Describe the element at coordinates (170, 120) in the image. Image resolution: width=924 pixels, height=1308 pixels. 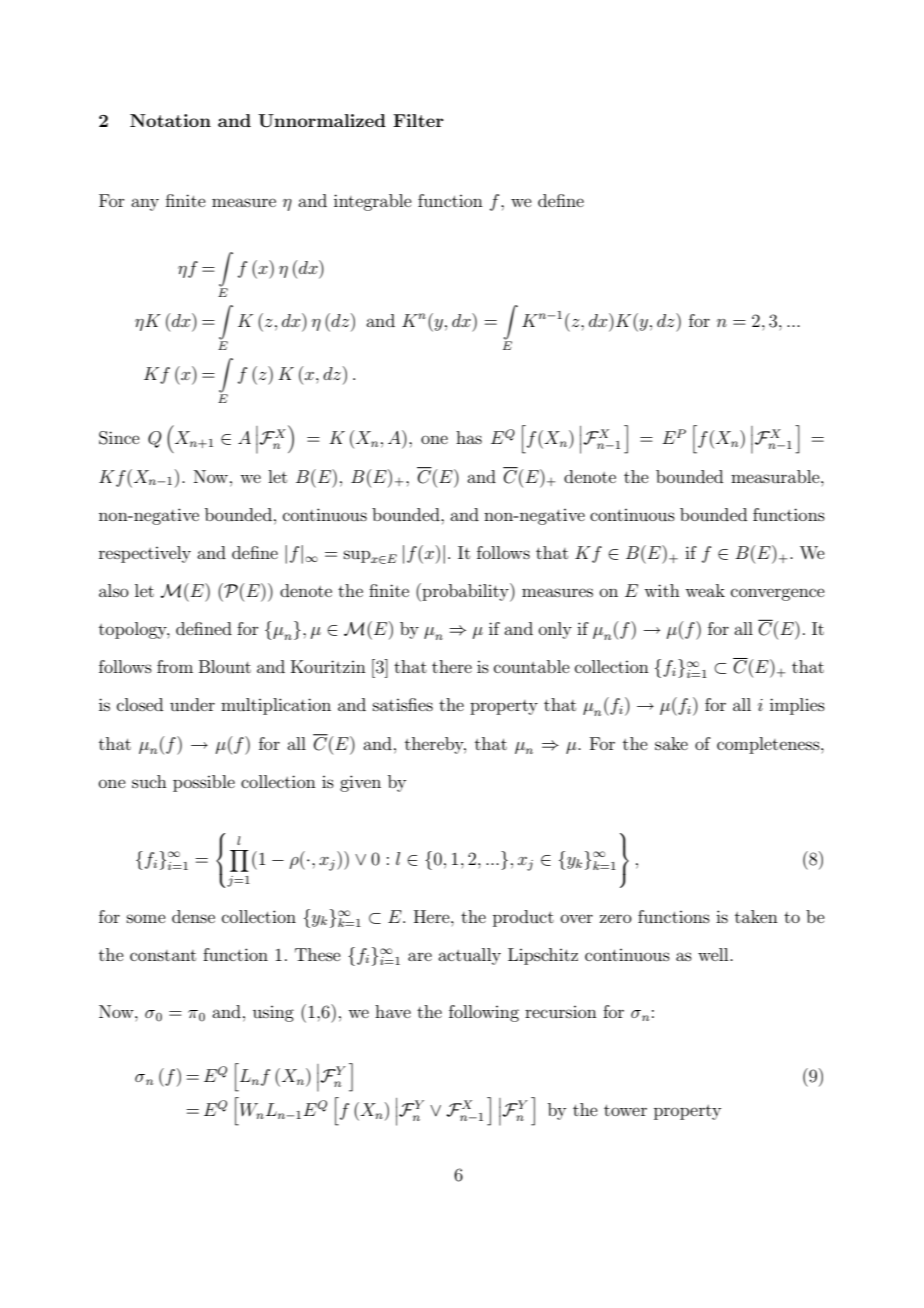
I see `Notation` at that location.
